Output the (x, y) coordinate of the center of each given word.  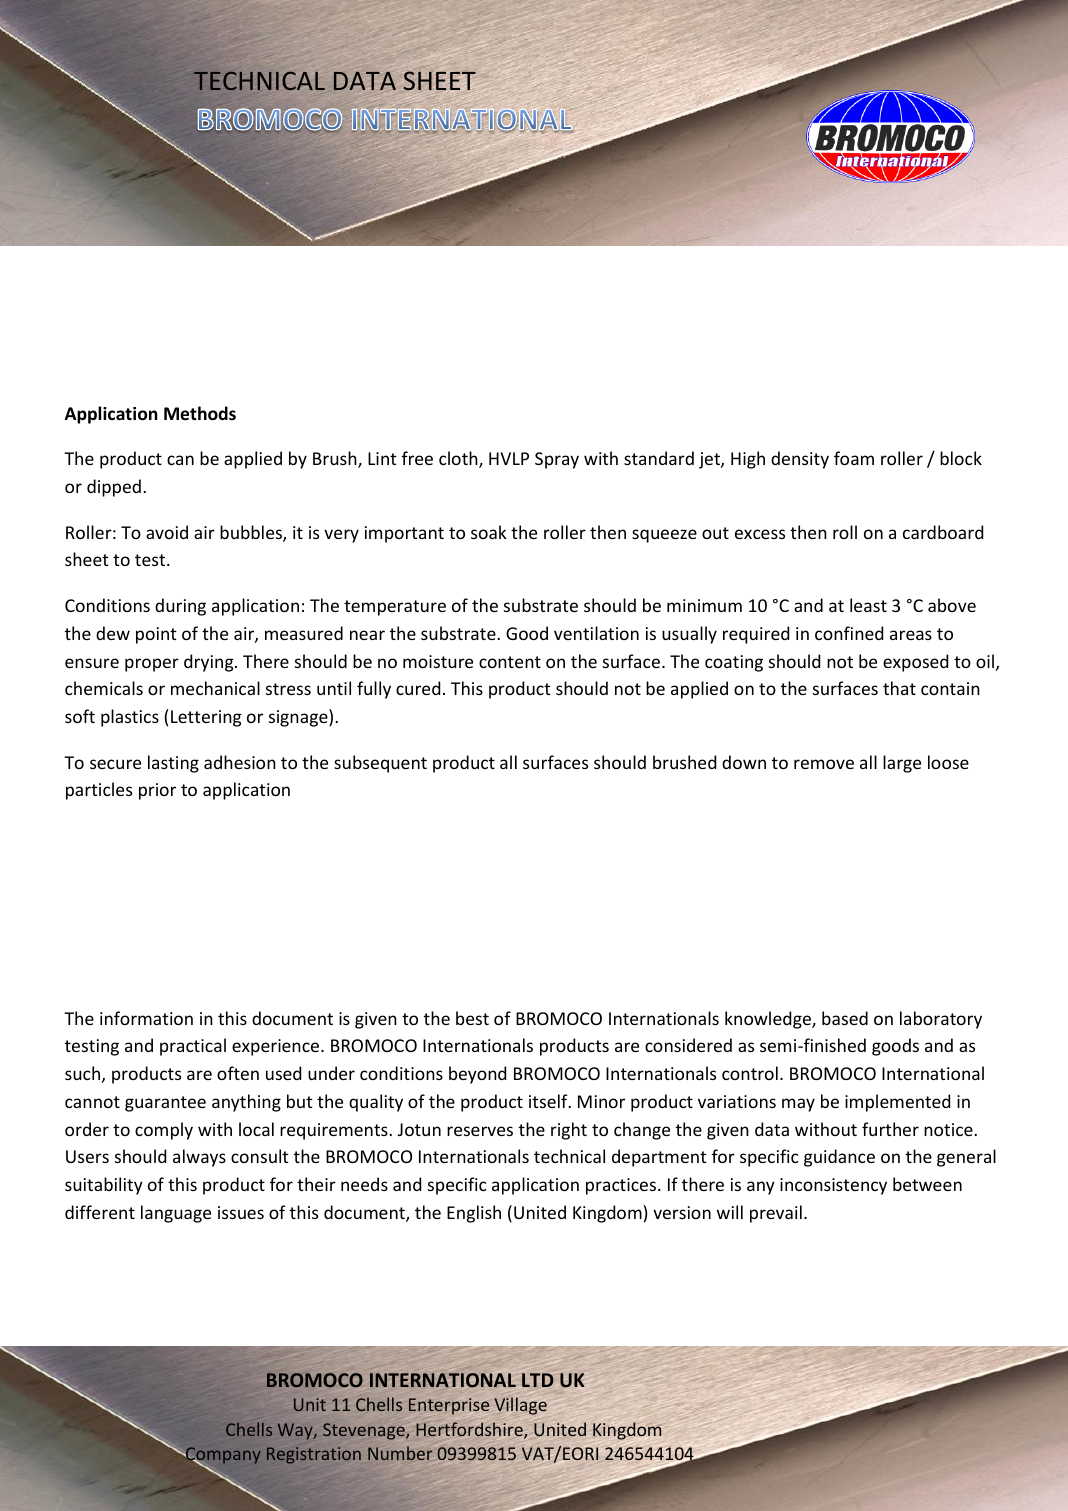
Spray (557, 460)
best (472, 1018)
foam (854, 458)
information (146, 1018)
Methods (200, 413)
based (845, 1018)
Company (222, 1456)
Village (521, 1406)
